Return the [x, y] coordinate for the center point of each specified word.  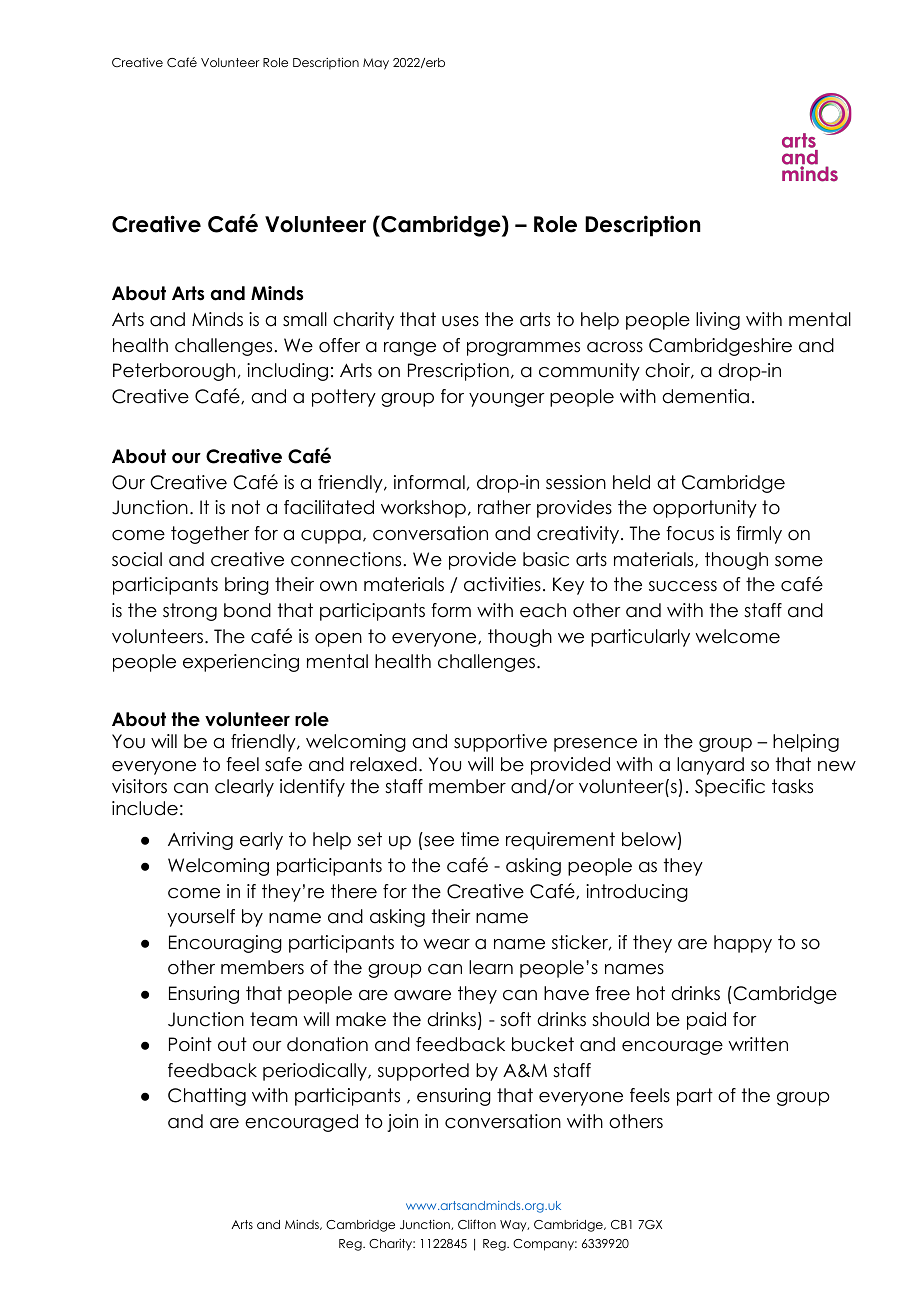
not [246, 507]
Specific [730, 788]
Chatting [207, 1097]
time [480, 839]
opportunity [705, 509]
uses [460, 321]
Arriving [200, 841]
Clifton [477, 1224]
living [718, 321]
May [376, 64]
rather [504, 507]
